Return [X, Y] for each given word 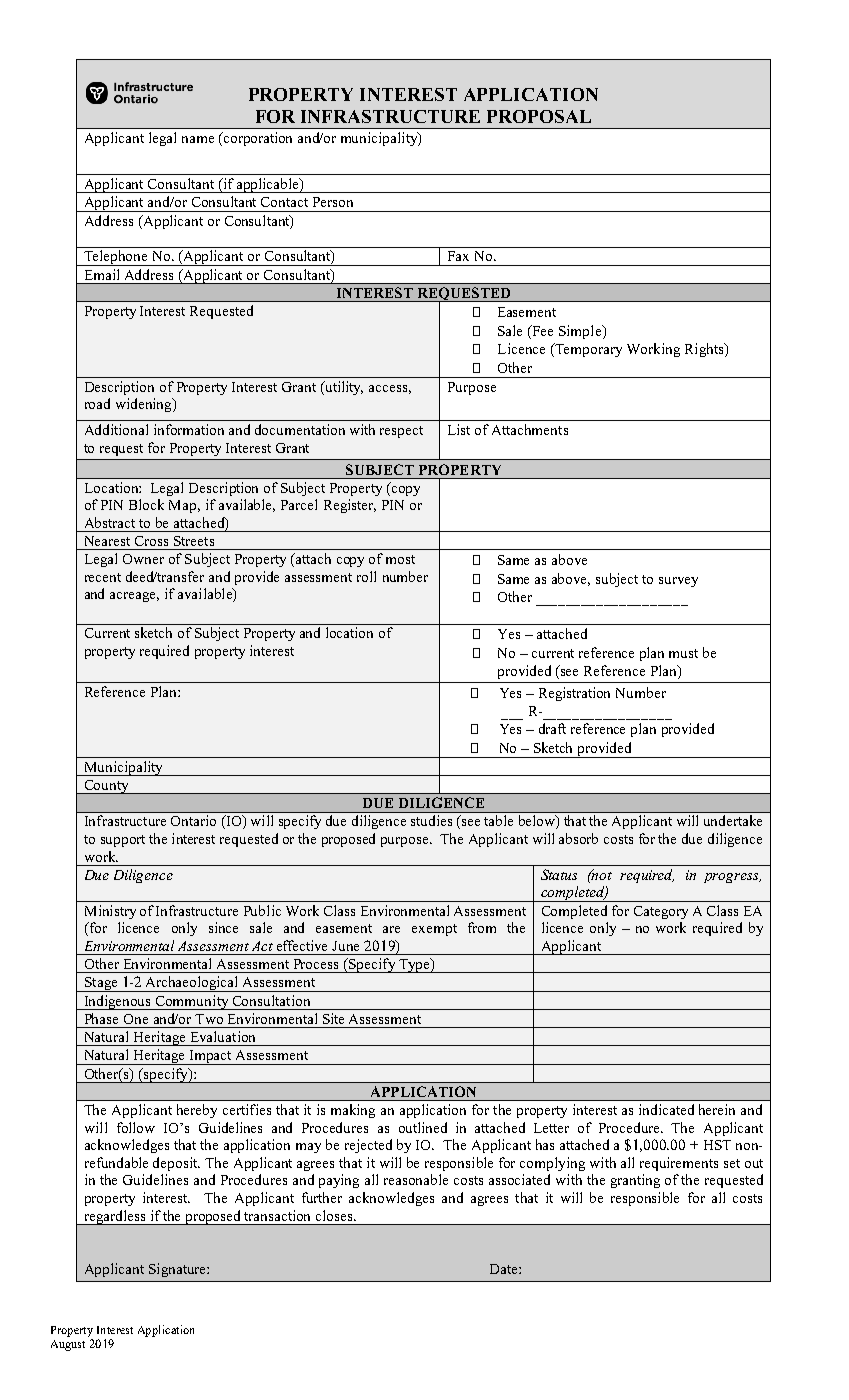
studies [431, 820]
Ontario [193, 820]
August [68, 1345]
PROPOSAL [539, 116]
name [198, 139]
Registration [574, 694]
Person [333, 202]
